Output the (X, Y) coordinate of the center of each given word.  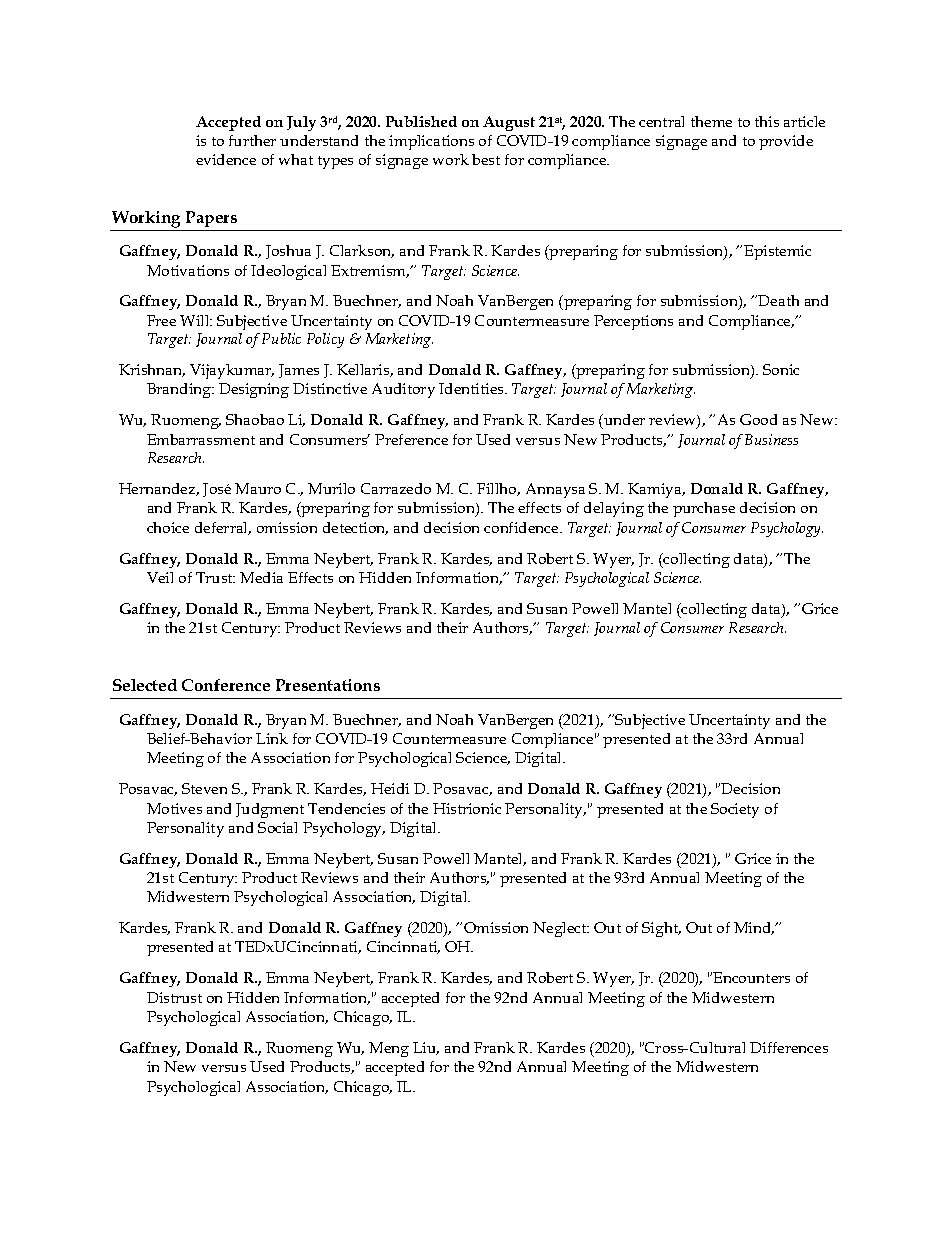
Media (261, 577)
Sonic (781, 369)
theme (711, 121)
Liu (426, 1048)
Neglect (561, 929)
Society (735, 810)
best (486, 159)
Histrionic (467, 808)
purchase (704, 509)
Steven (204, 788)
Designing (254, 390)
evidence (226, 159)
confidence (522, 527)
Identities (472, 388)
